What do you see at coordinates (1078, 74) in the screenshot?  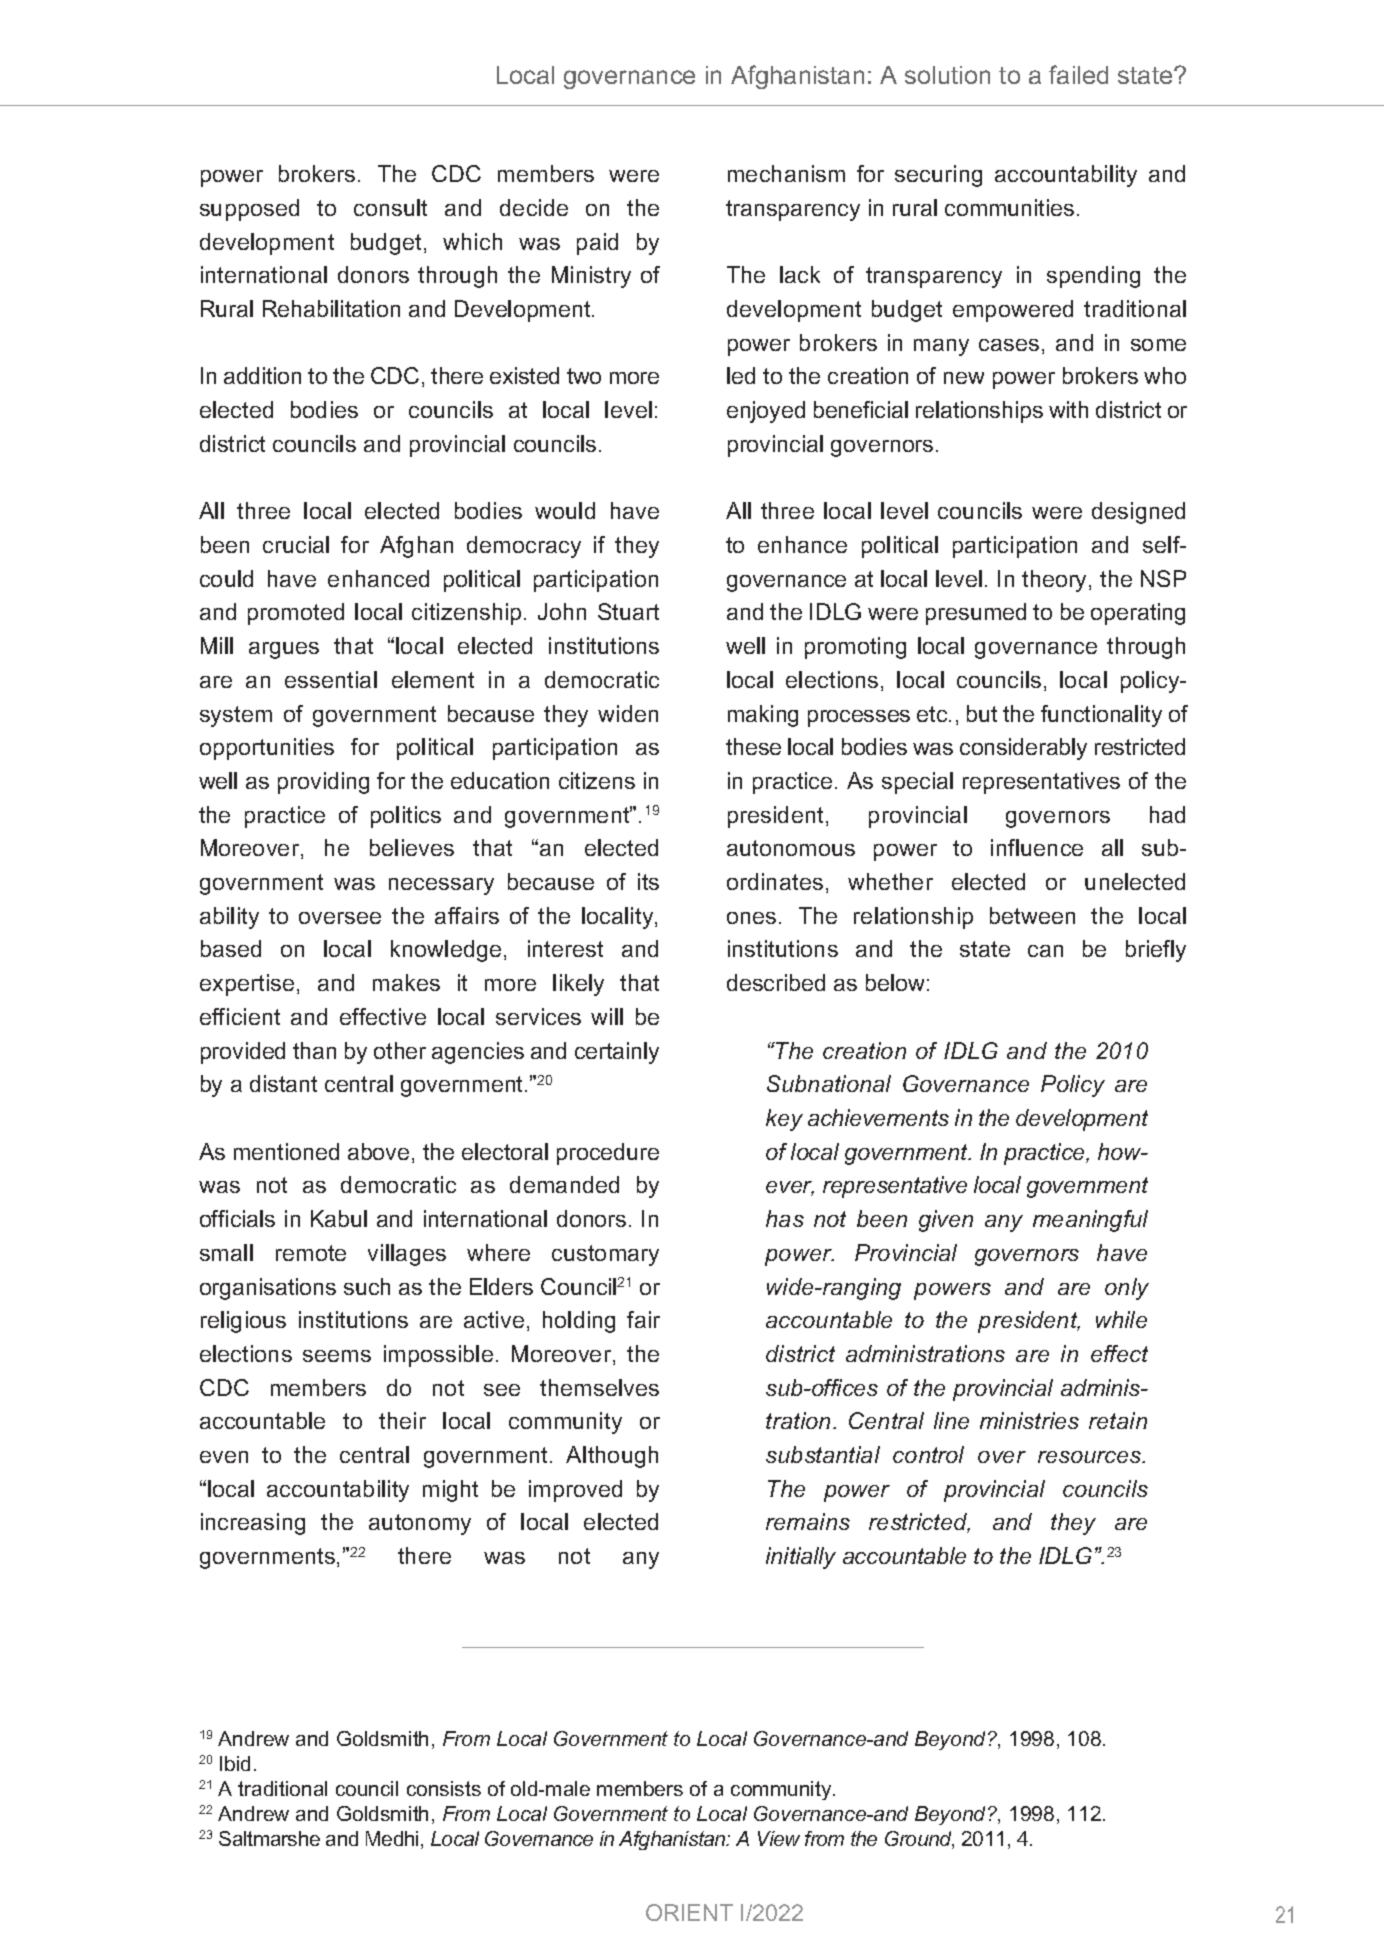 I see `failed` at bounding box center [1078, 74].
